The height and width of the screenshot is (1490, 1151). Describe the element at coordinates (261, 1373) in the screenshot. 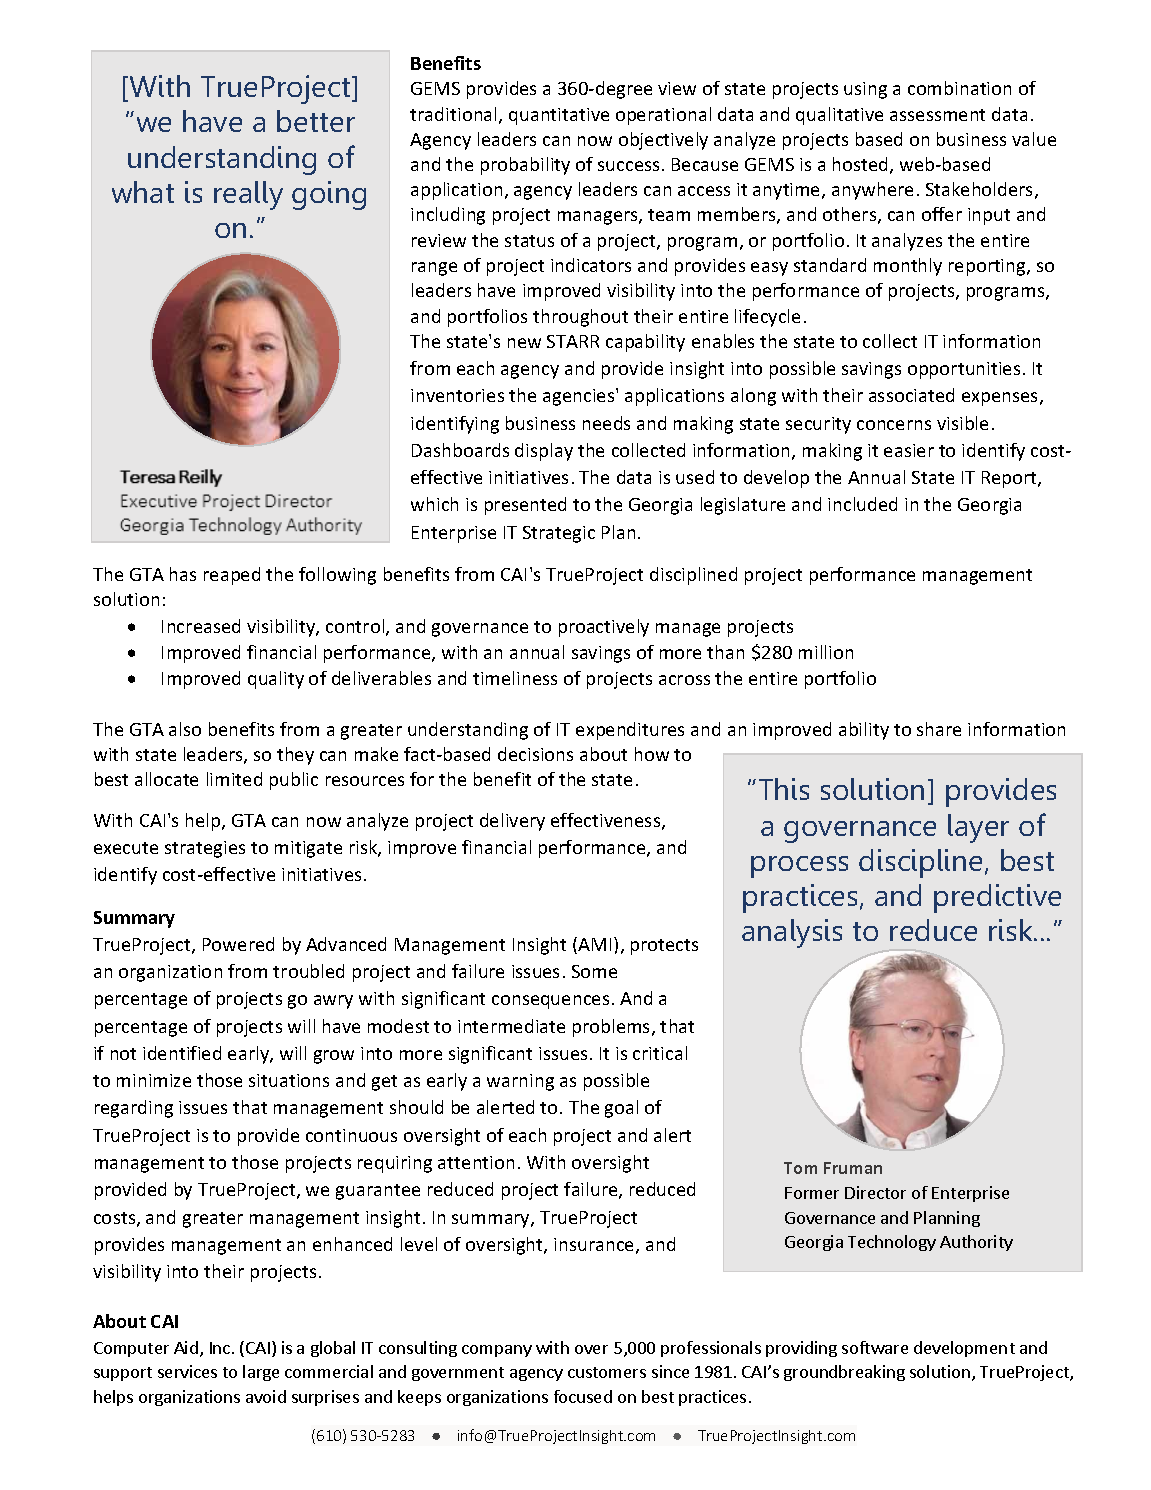

I see `large` at that location.
